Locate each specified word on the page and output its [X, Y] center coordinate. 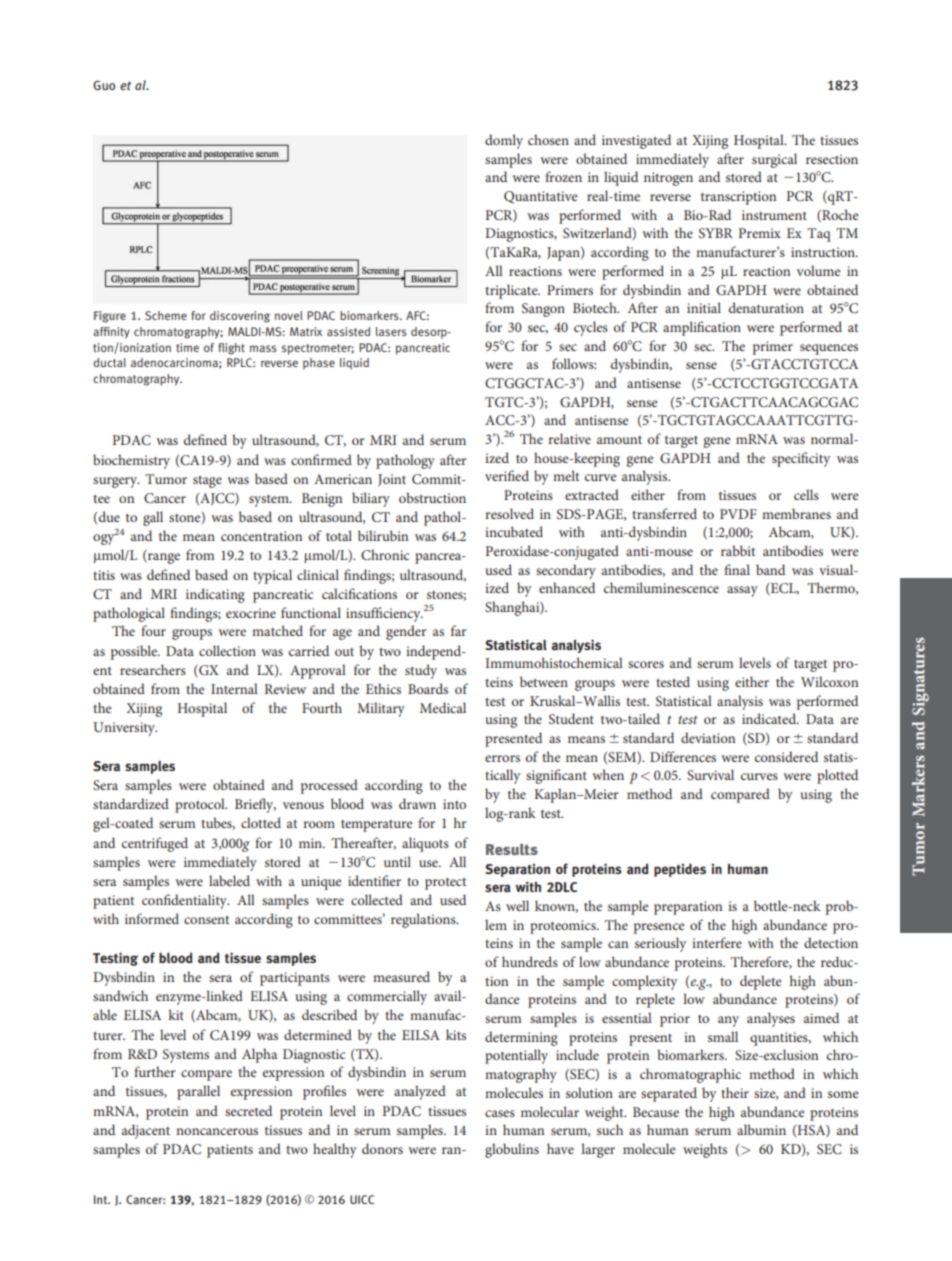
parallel [198, 1092]
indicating [215, 595]
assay [742, 591]
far [459, 630]
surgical [774, 160]
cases [500, 1113]
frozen [563, 176]
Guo [104, 85]
